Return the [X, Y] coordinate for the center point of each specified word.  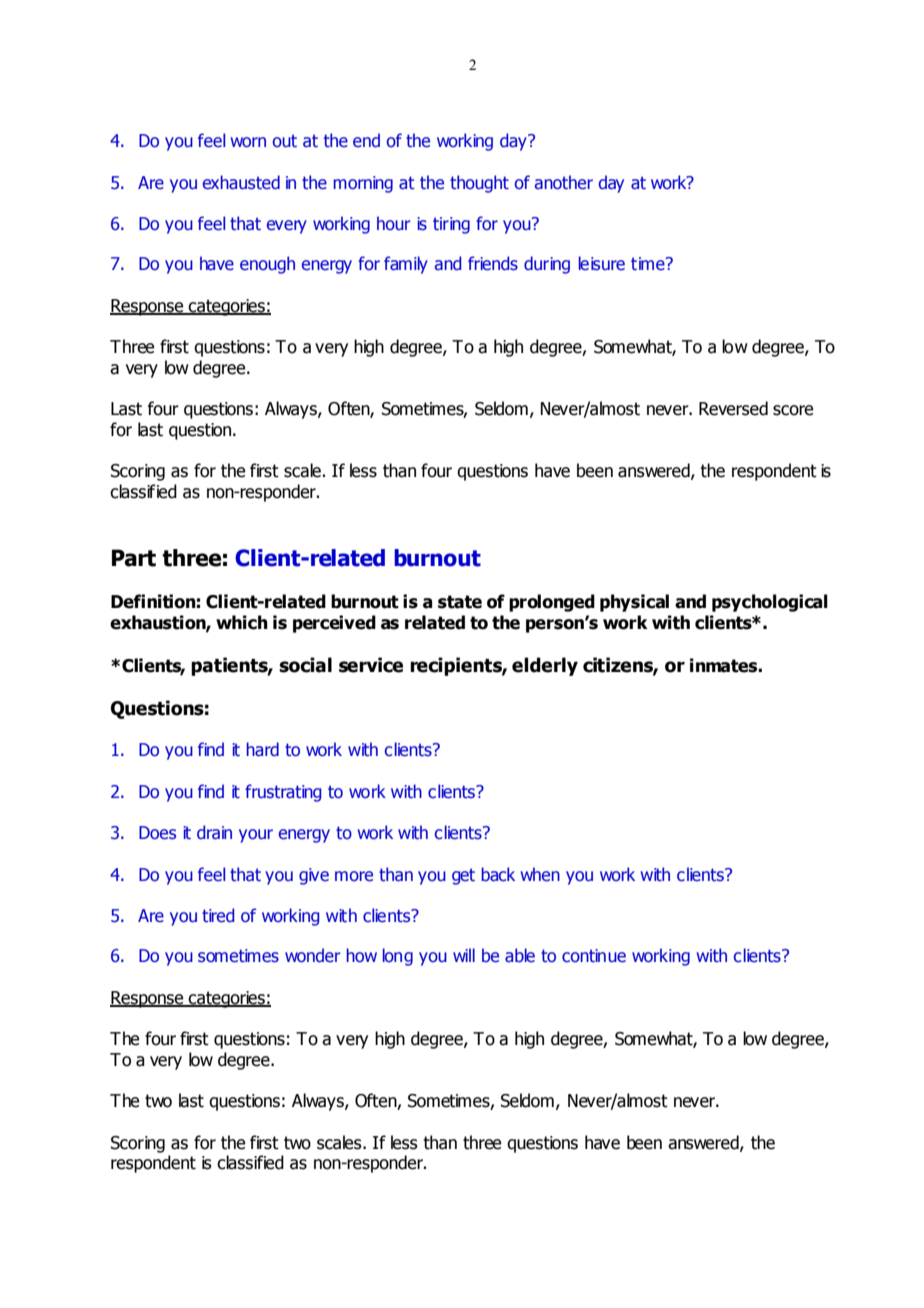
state [460, 602]
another [564, 182]
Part [134, 558]
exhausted [241, 182]
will [464, 955]
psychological [770, 603]
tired [218, 915]
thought [479, 184]
